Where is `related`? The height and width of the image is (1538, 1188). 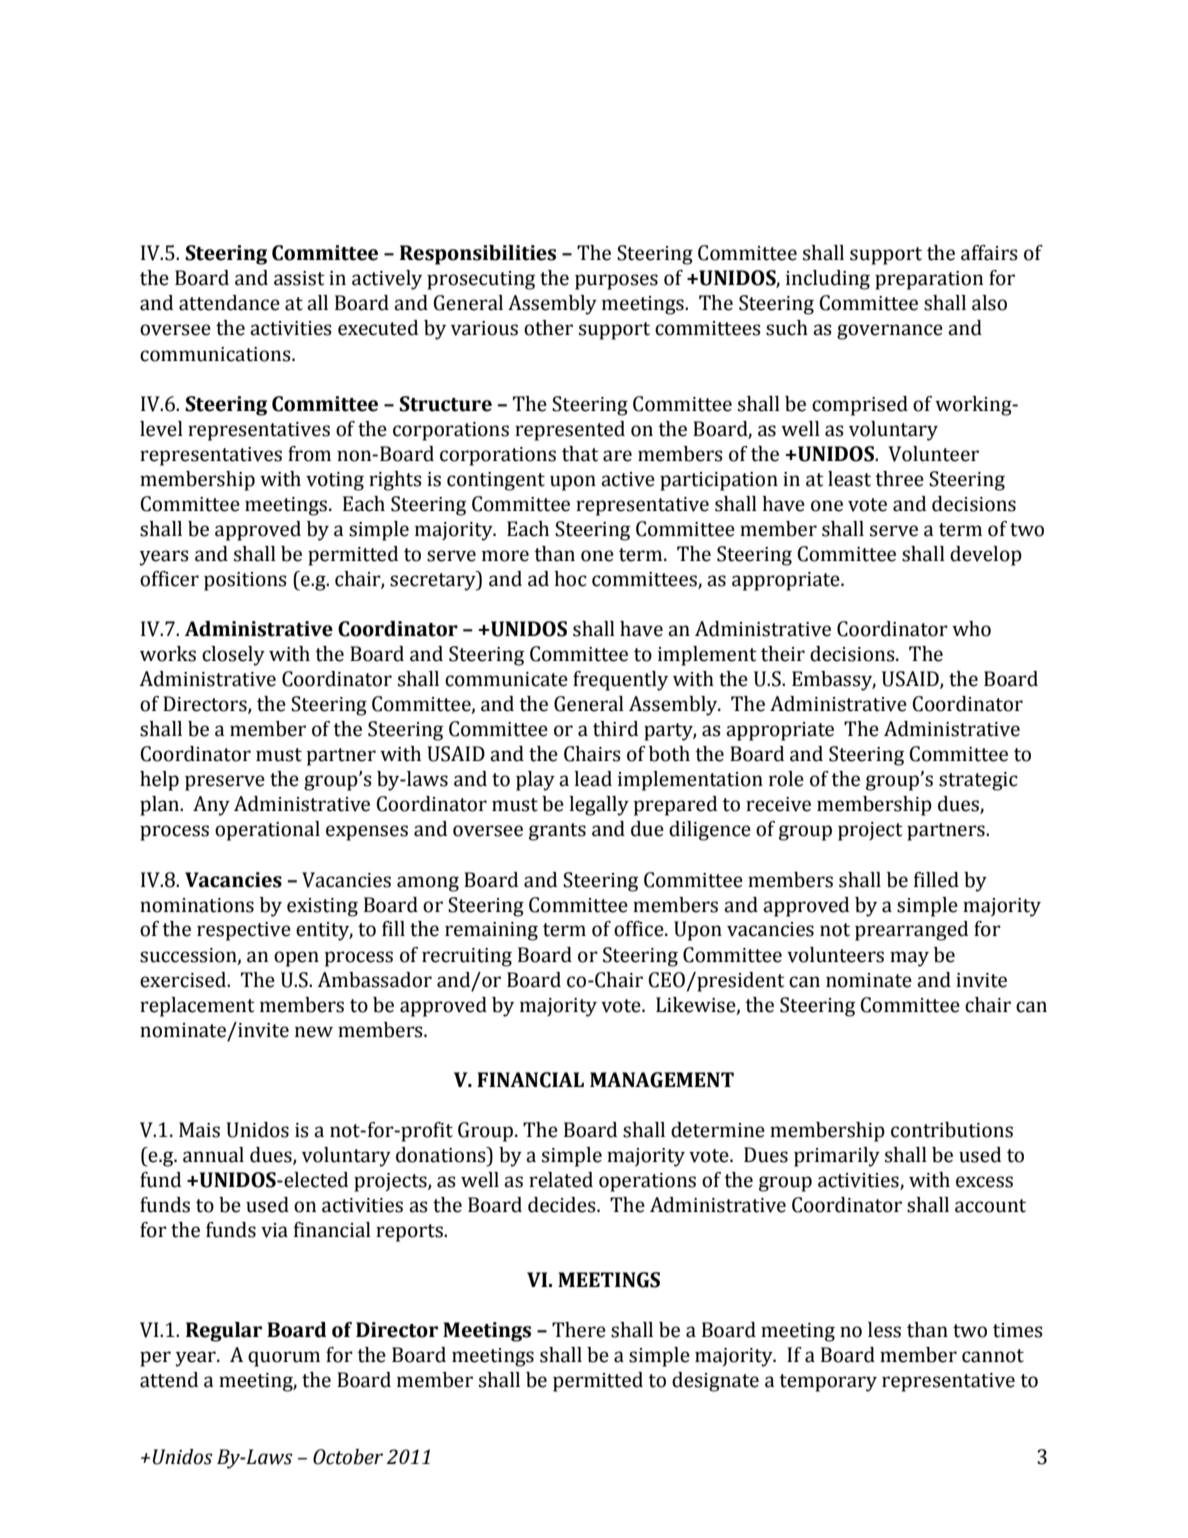
related is located at coordinates (561, 1180).
